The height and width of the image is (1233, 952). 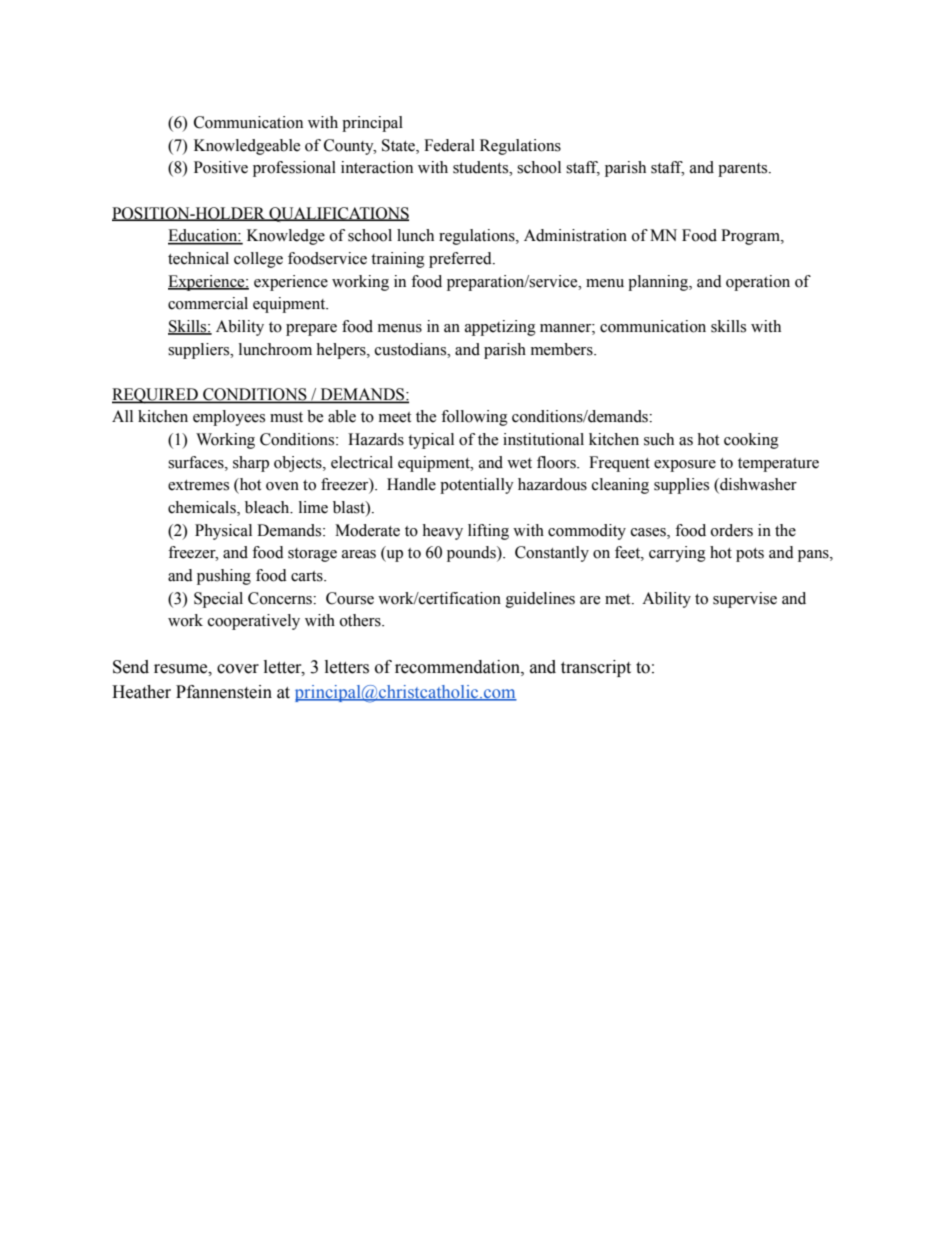 I want to click on appetizing, so click(x=500, y=328).
